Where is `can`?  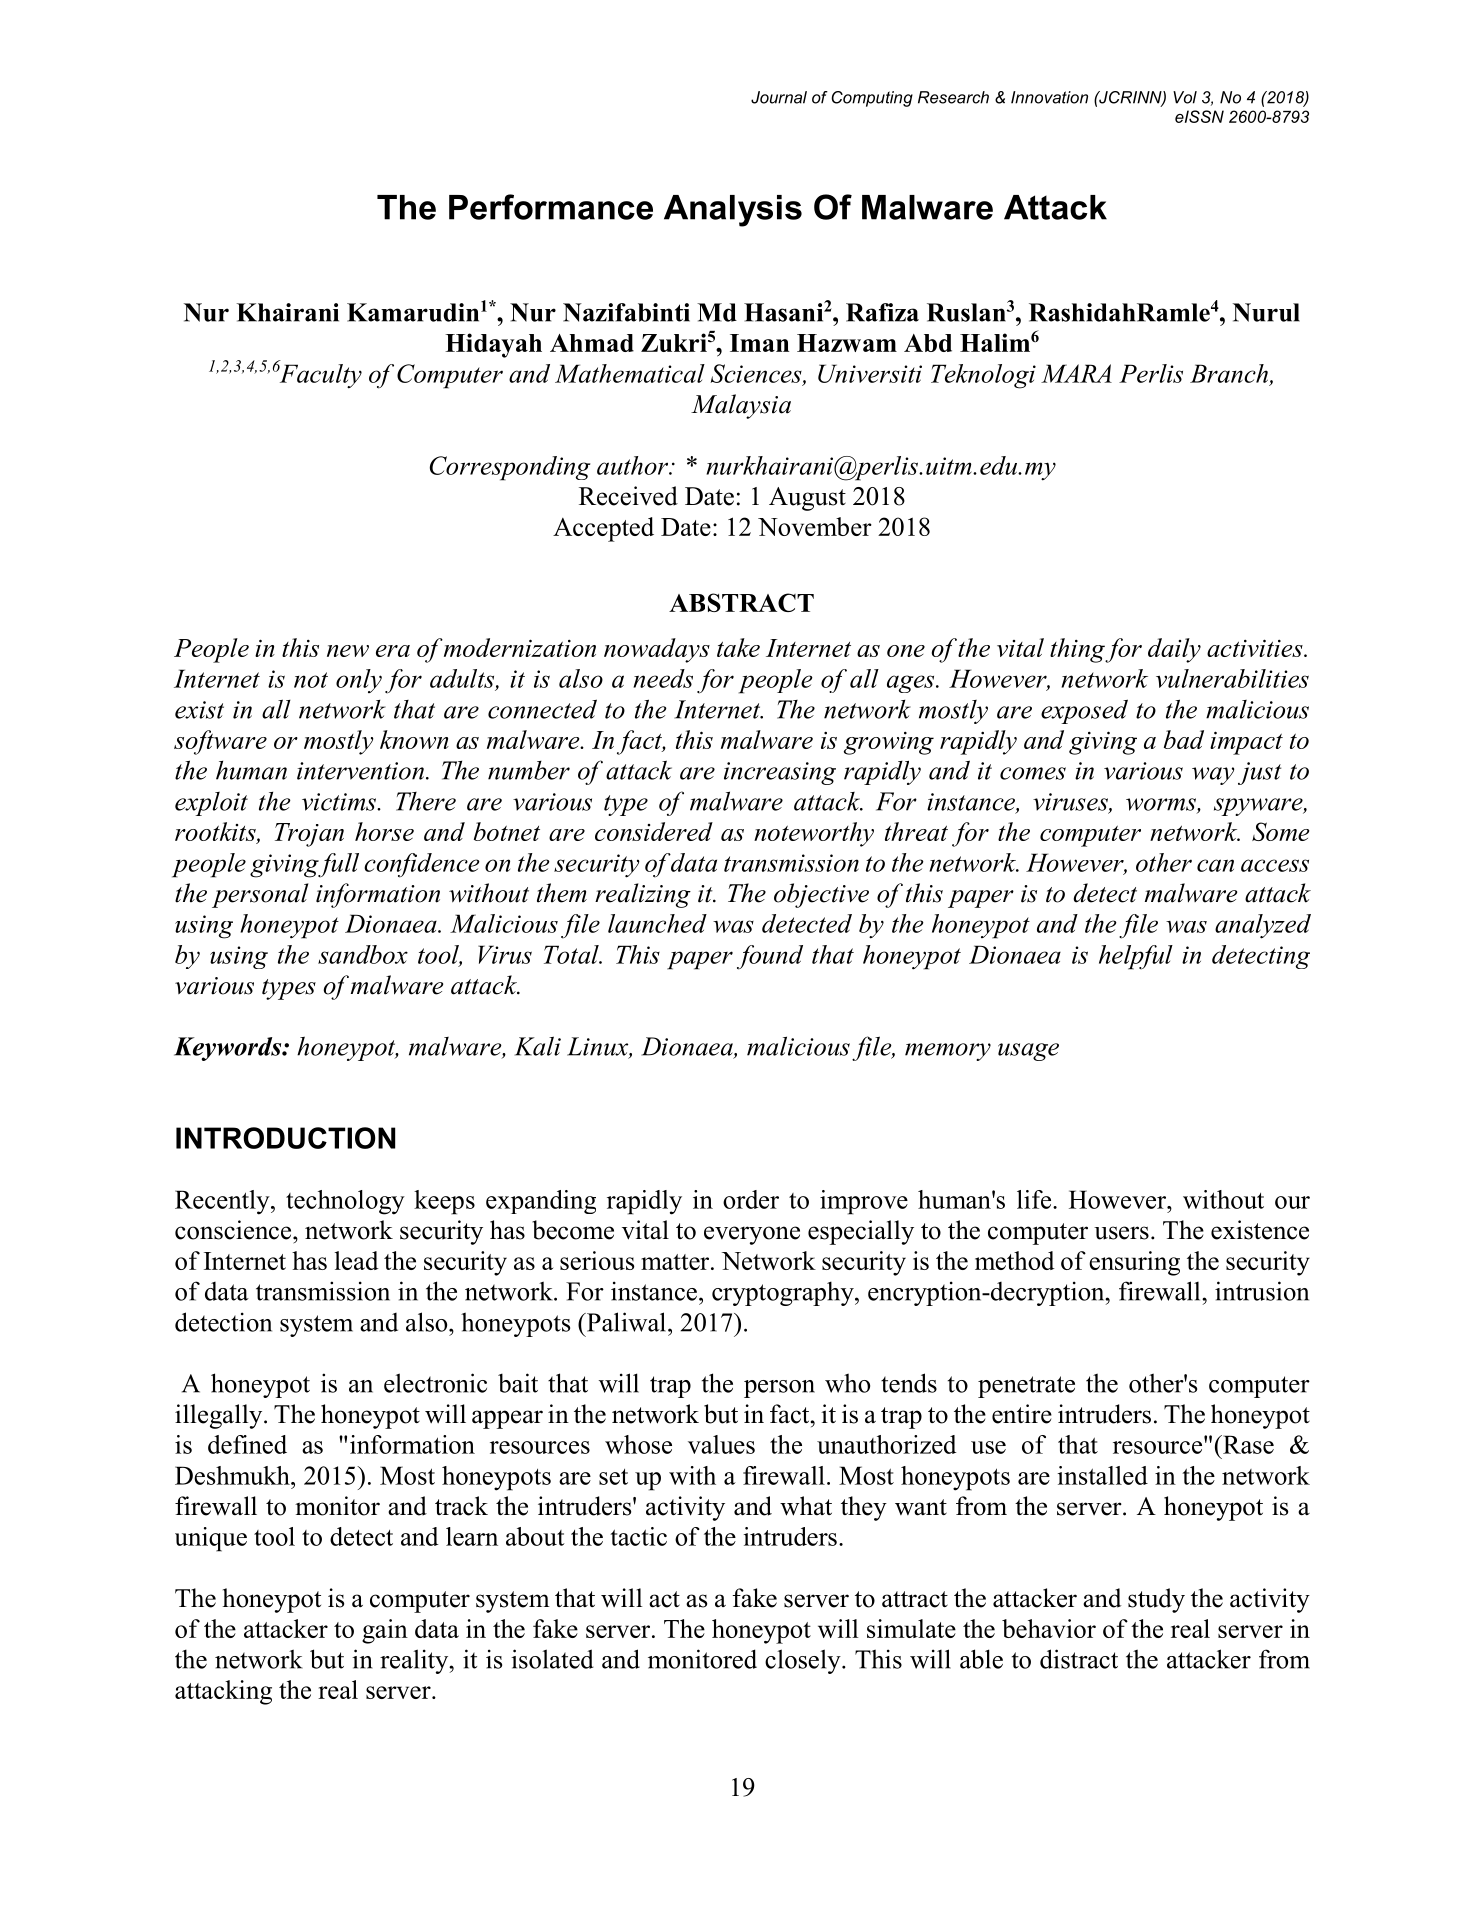
can is located at coordinates (1215, 865).
